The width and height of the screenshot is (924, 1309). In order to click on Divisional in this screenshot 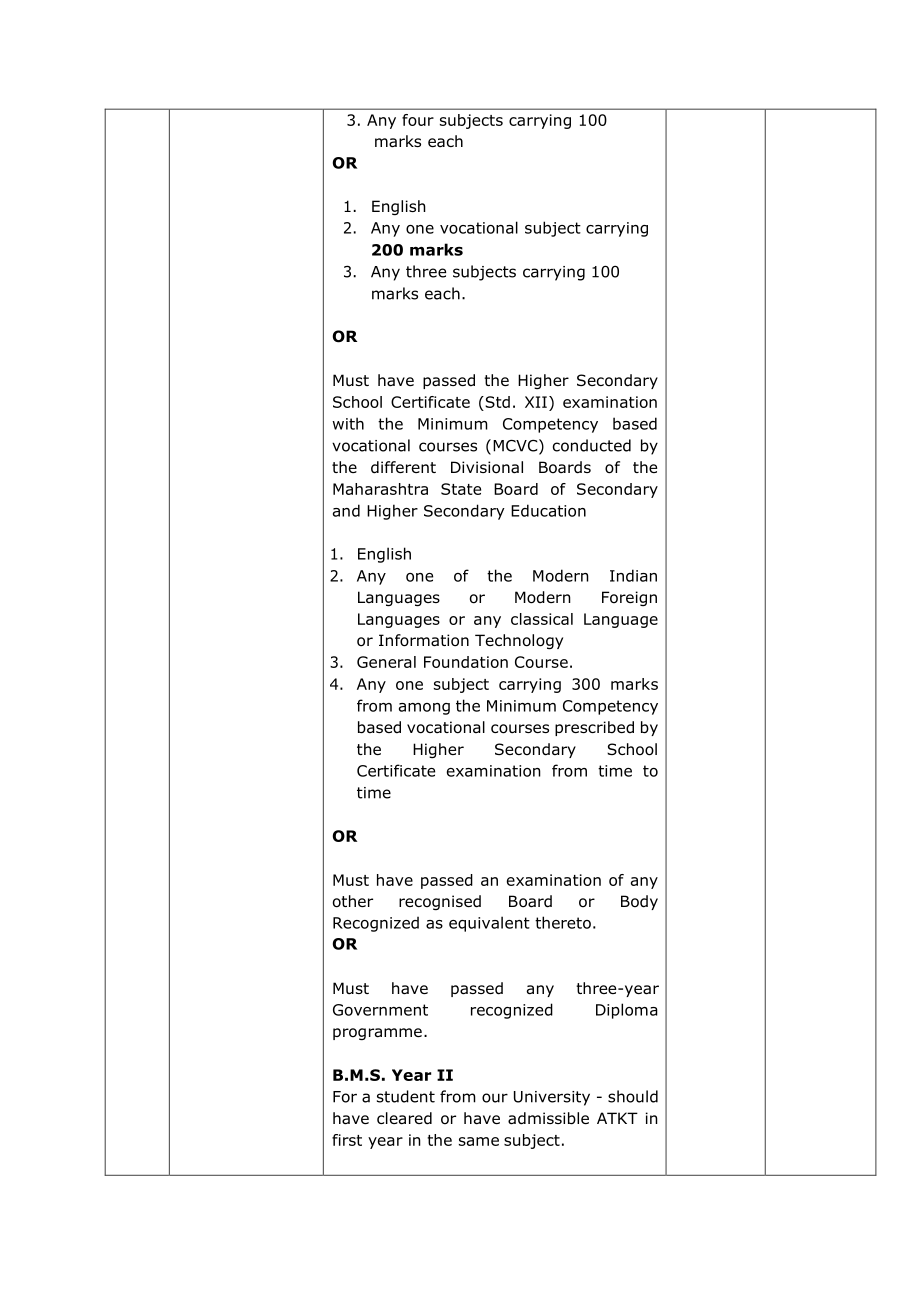, I will do `click(487, 467)`.
